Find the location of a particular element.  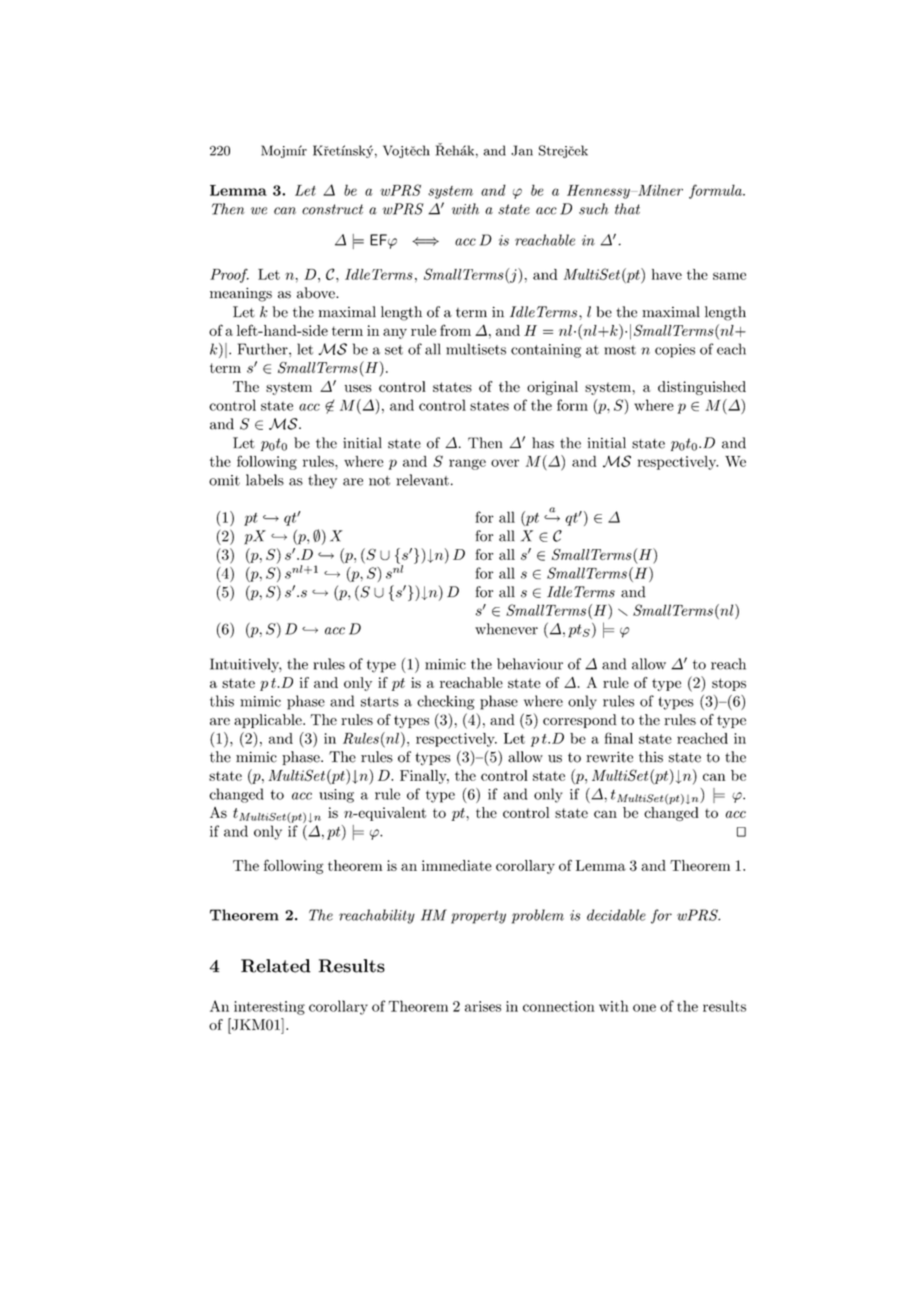

Related is located at coordinates (276, 966).
